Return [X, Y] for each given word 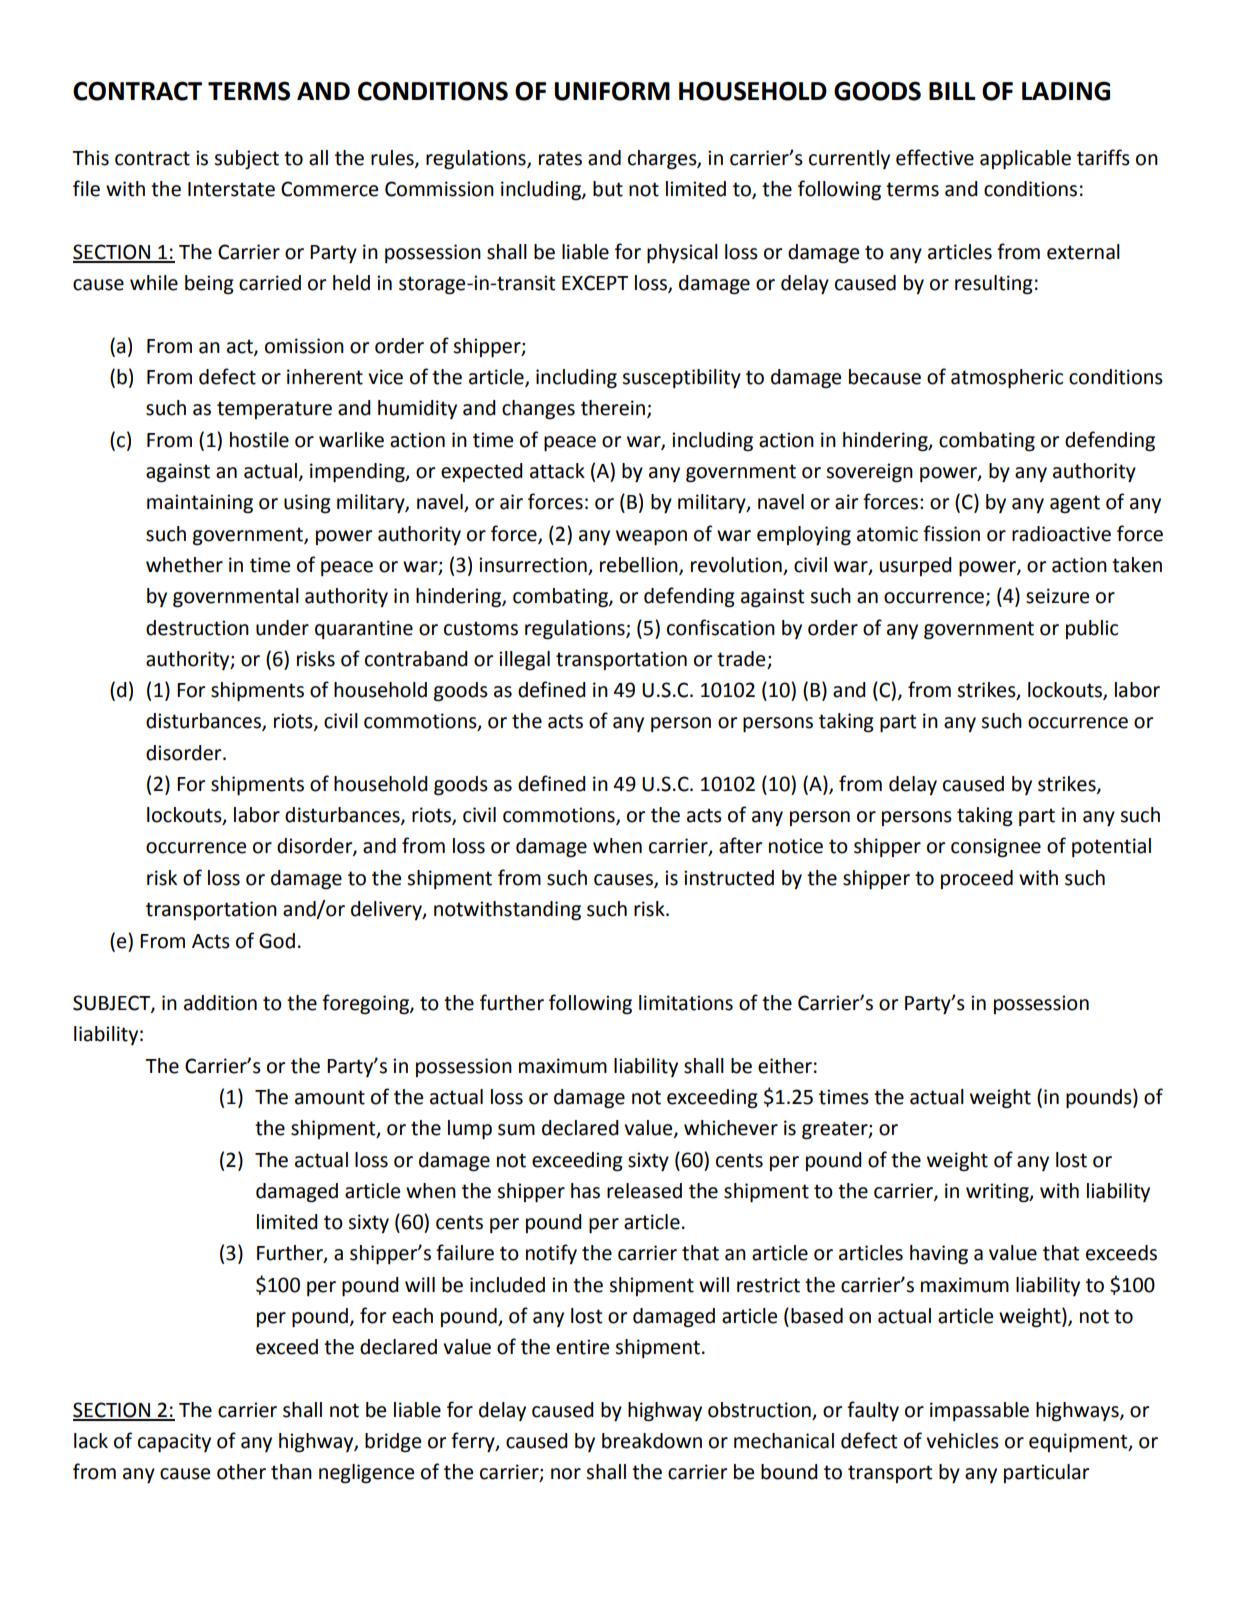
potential [1111, 847]
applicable [1025, 159]
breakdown [652, 1441]
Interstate [231, 189]
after [740, 845]
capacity [174, 1442]
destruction [197, 628]
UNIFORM [612, 91]
